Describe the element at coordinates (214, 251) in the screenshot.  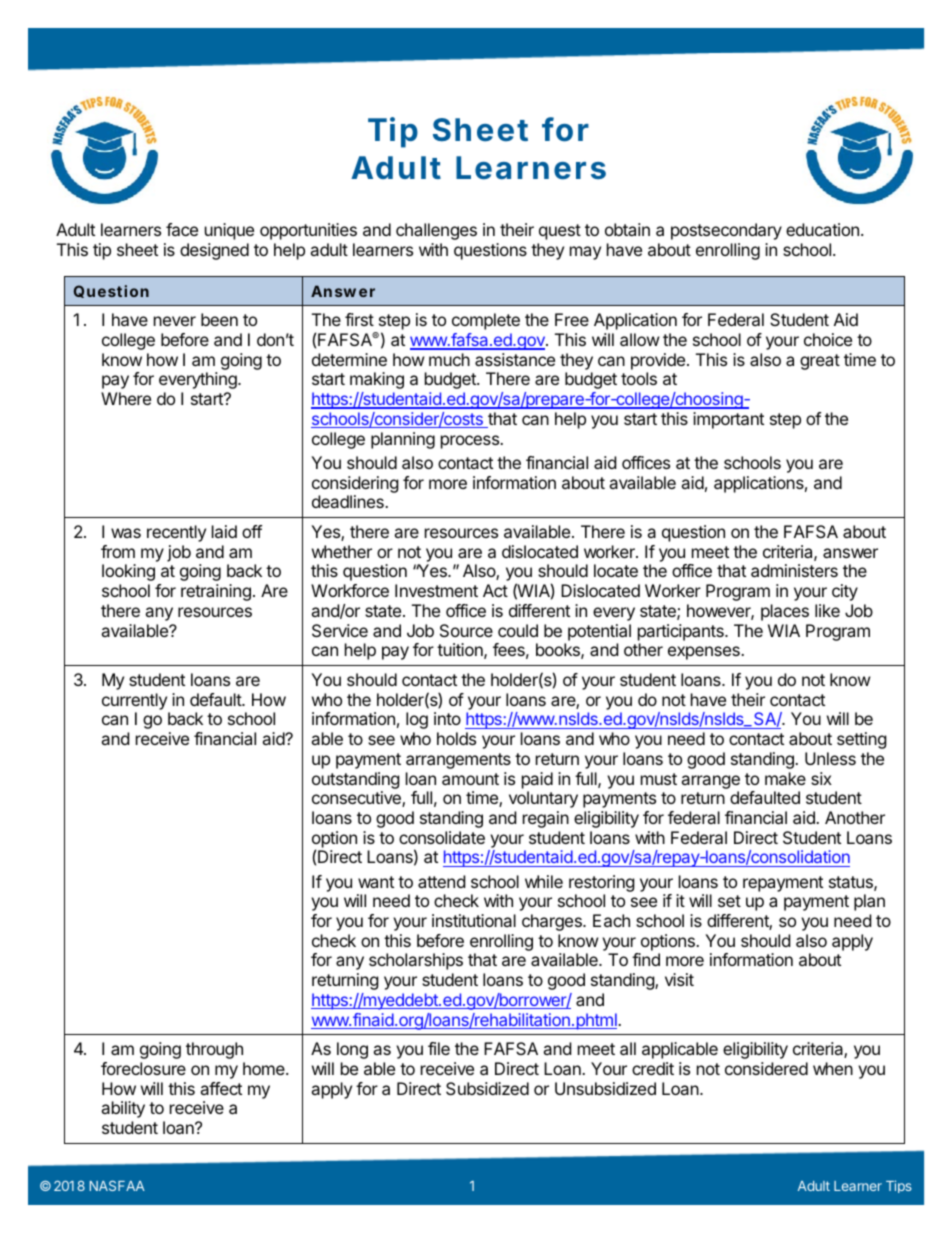
I see `designed` at that location.
